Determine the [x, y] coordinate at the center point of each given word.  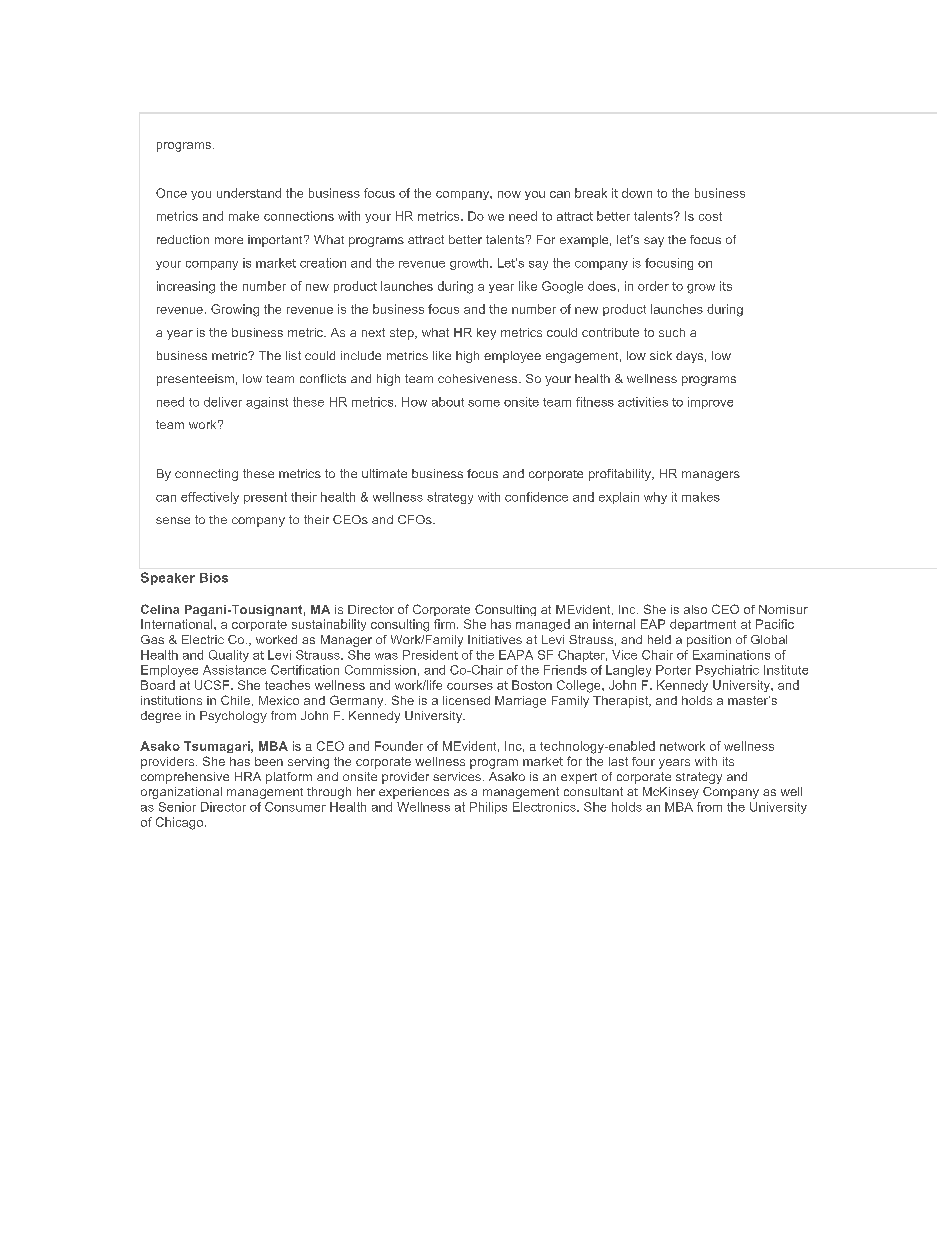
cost [710, 216]
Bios [214, 578]
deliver [223, 402]
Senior [177, 807]
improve [710, 403]
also [695, 609]
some [484, 403]
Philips [488, 808]
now [509, 194]
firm [444, 624]
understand [249, 193]
